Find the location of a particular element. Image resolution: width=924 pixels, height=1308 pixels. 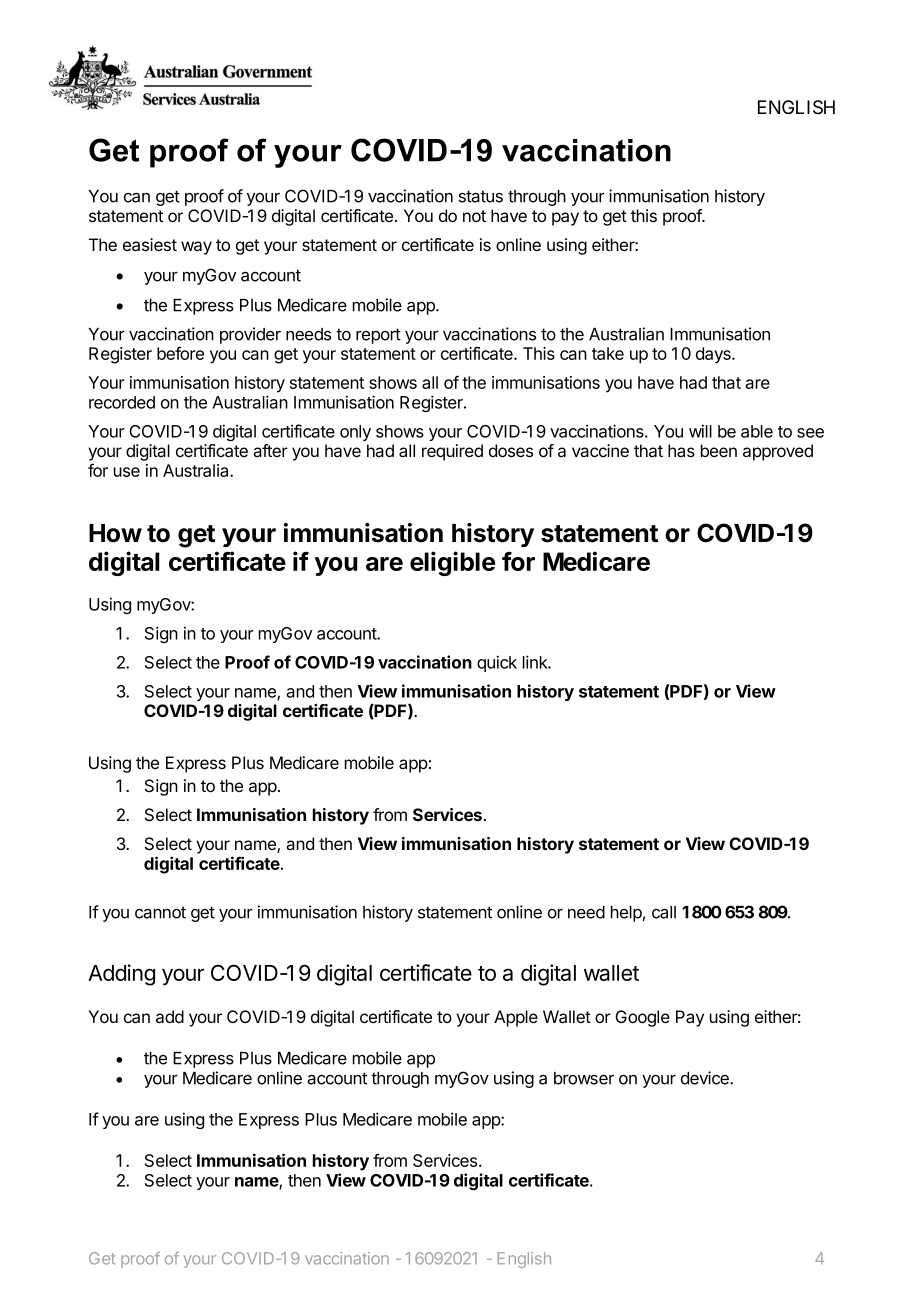

Google is located at coordinates (642, 1018).
